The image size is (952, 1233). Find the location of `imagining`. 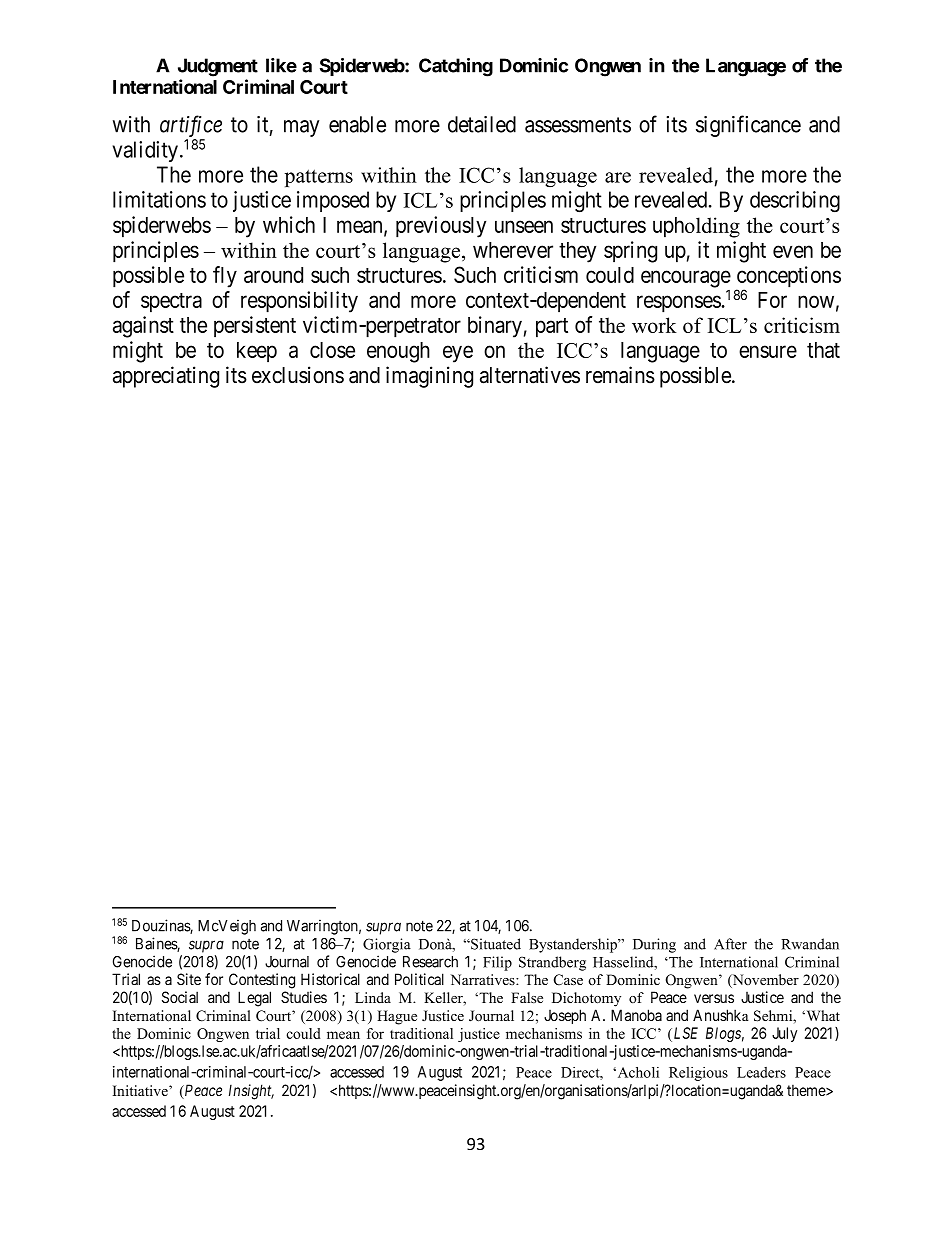

imagining is located at coordinates (429, 377).
